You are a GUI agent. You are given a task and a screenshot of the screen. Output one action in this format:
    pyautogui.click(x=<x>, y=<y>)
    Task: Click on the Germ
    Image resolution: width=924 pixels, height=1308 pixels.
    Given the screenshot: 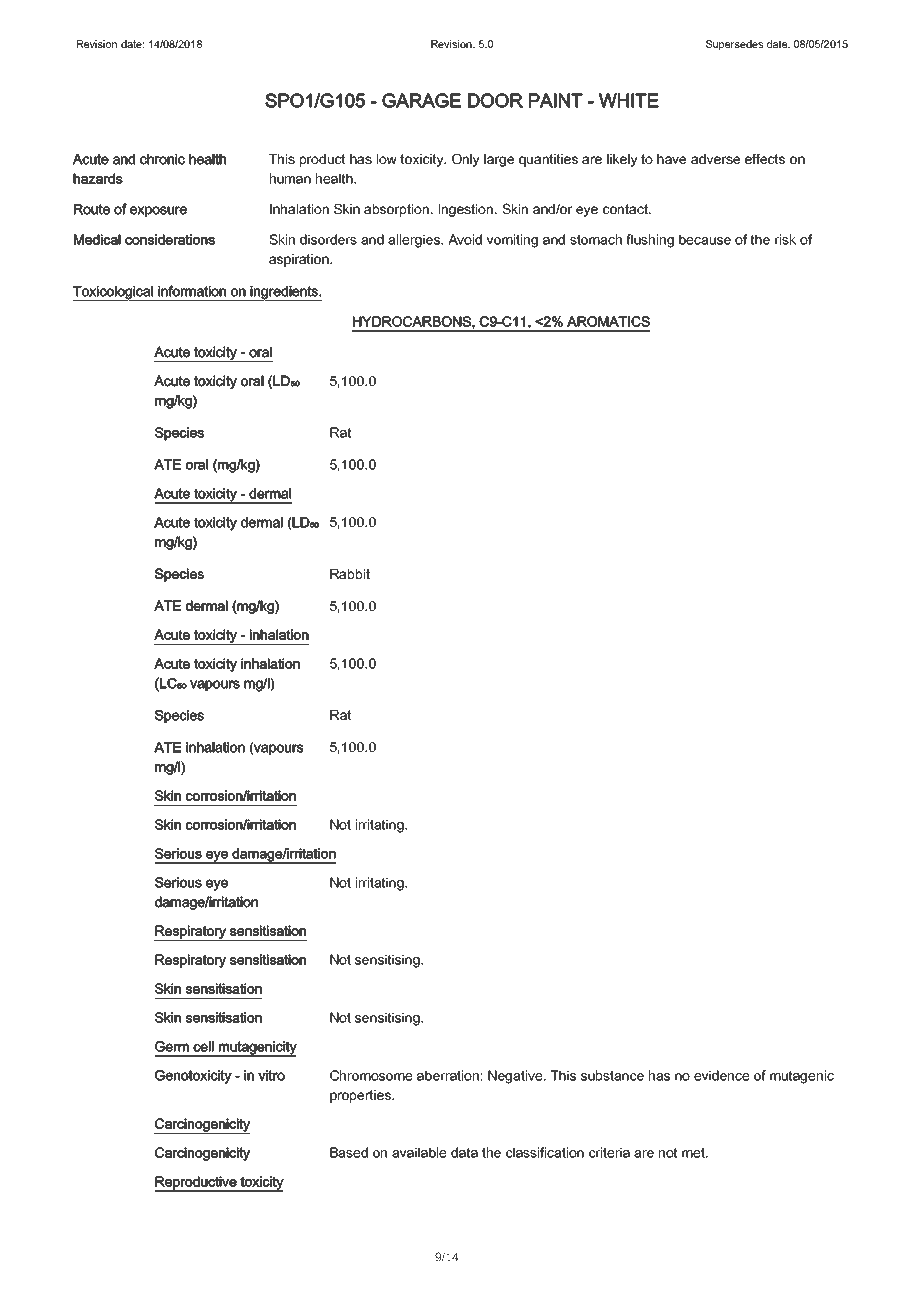 What is the action you would take?
    pyautogui.click(x=172, y=1046)
